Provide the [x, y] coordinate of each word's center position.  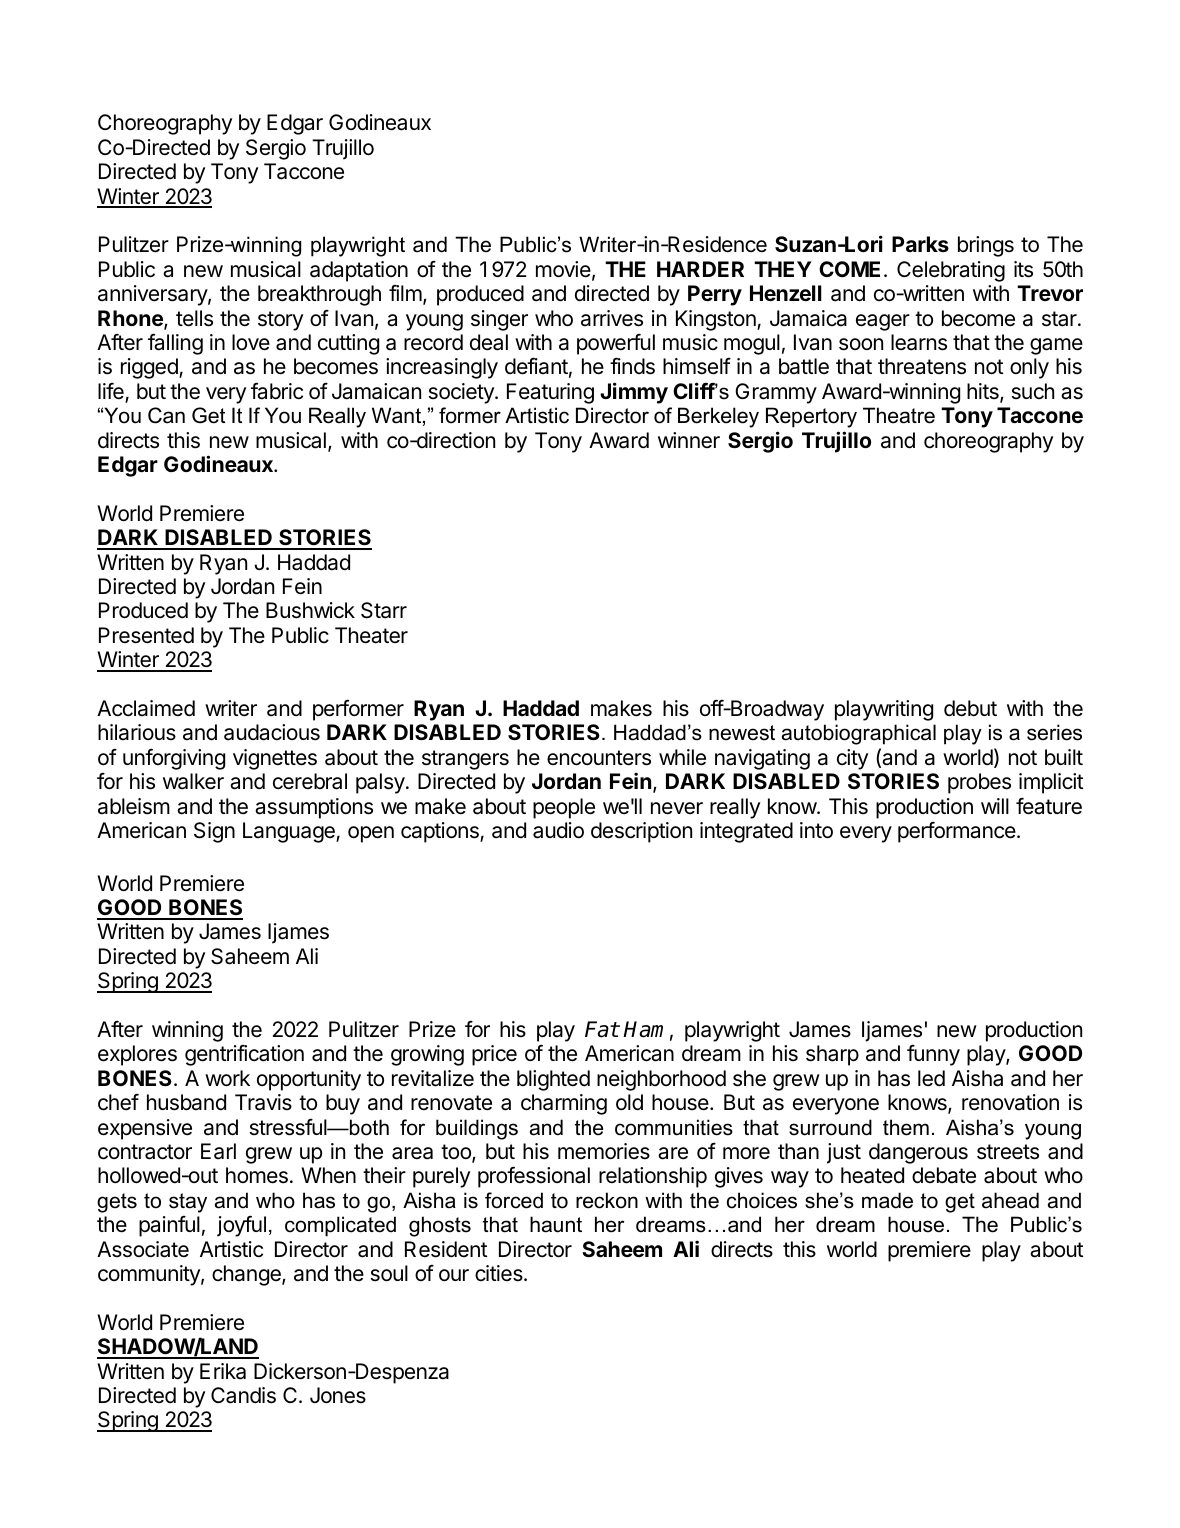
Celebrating [951, 271]
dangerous [918, 1153]
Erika [223, 1371]
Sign [214, 832]
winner [689, 440]
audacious [272, 732]
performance [958, 832]
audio [558, 830]
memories [604, 1151]
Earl [218, 1151]
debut [970, 708]
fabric [277, 391]
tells [194, 318]
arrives [612, 318]
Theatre [899, 415]
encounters [599, 758]
